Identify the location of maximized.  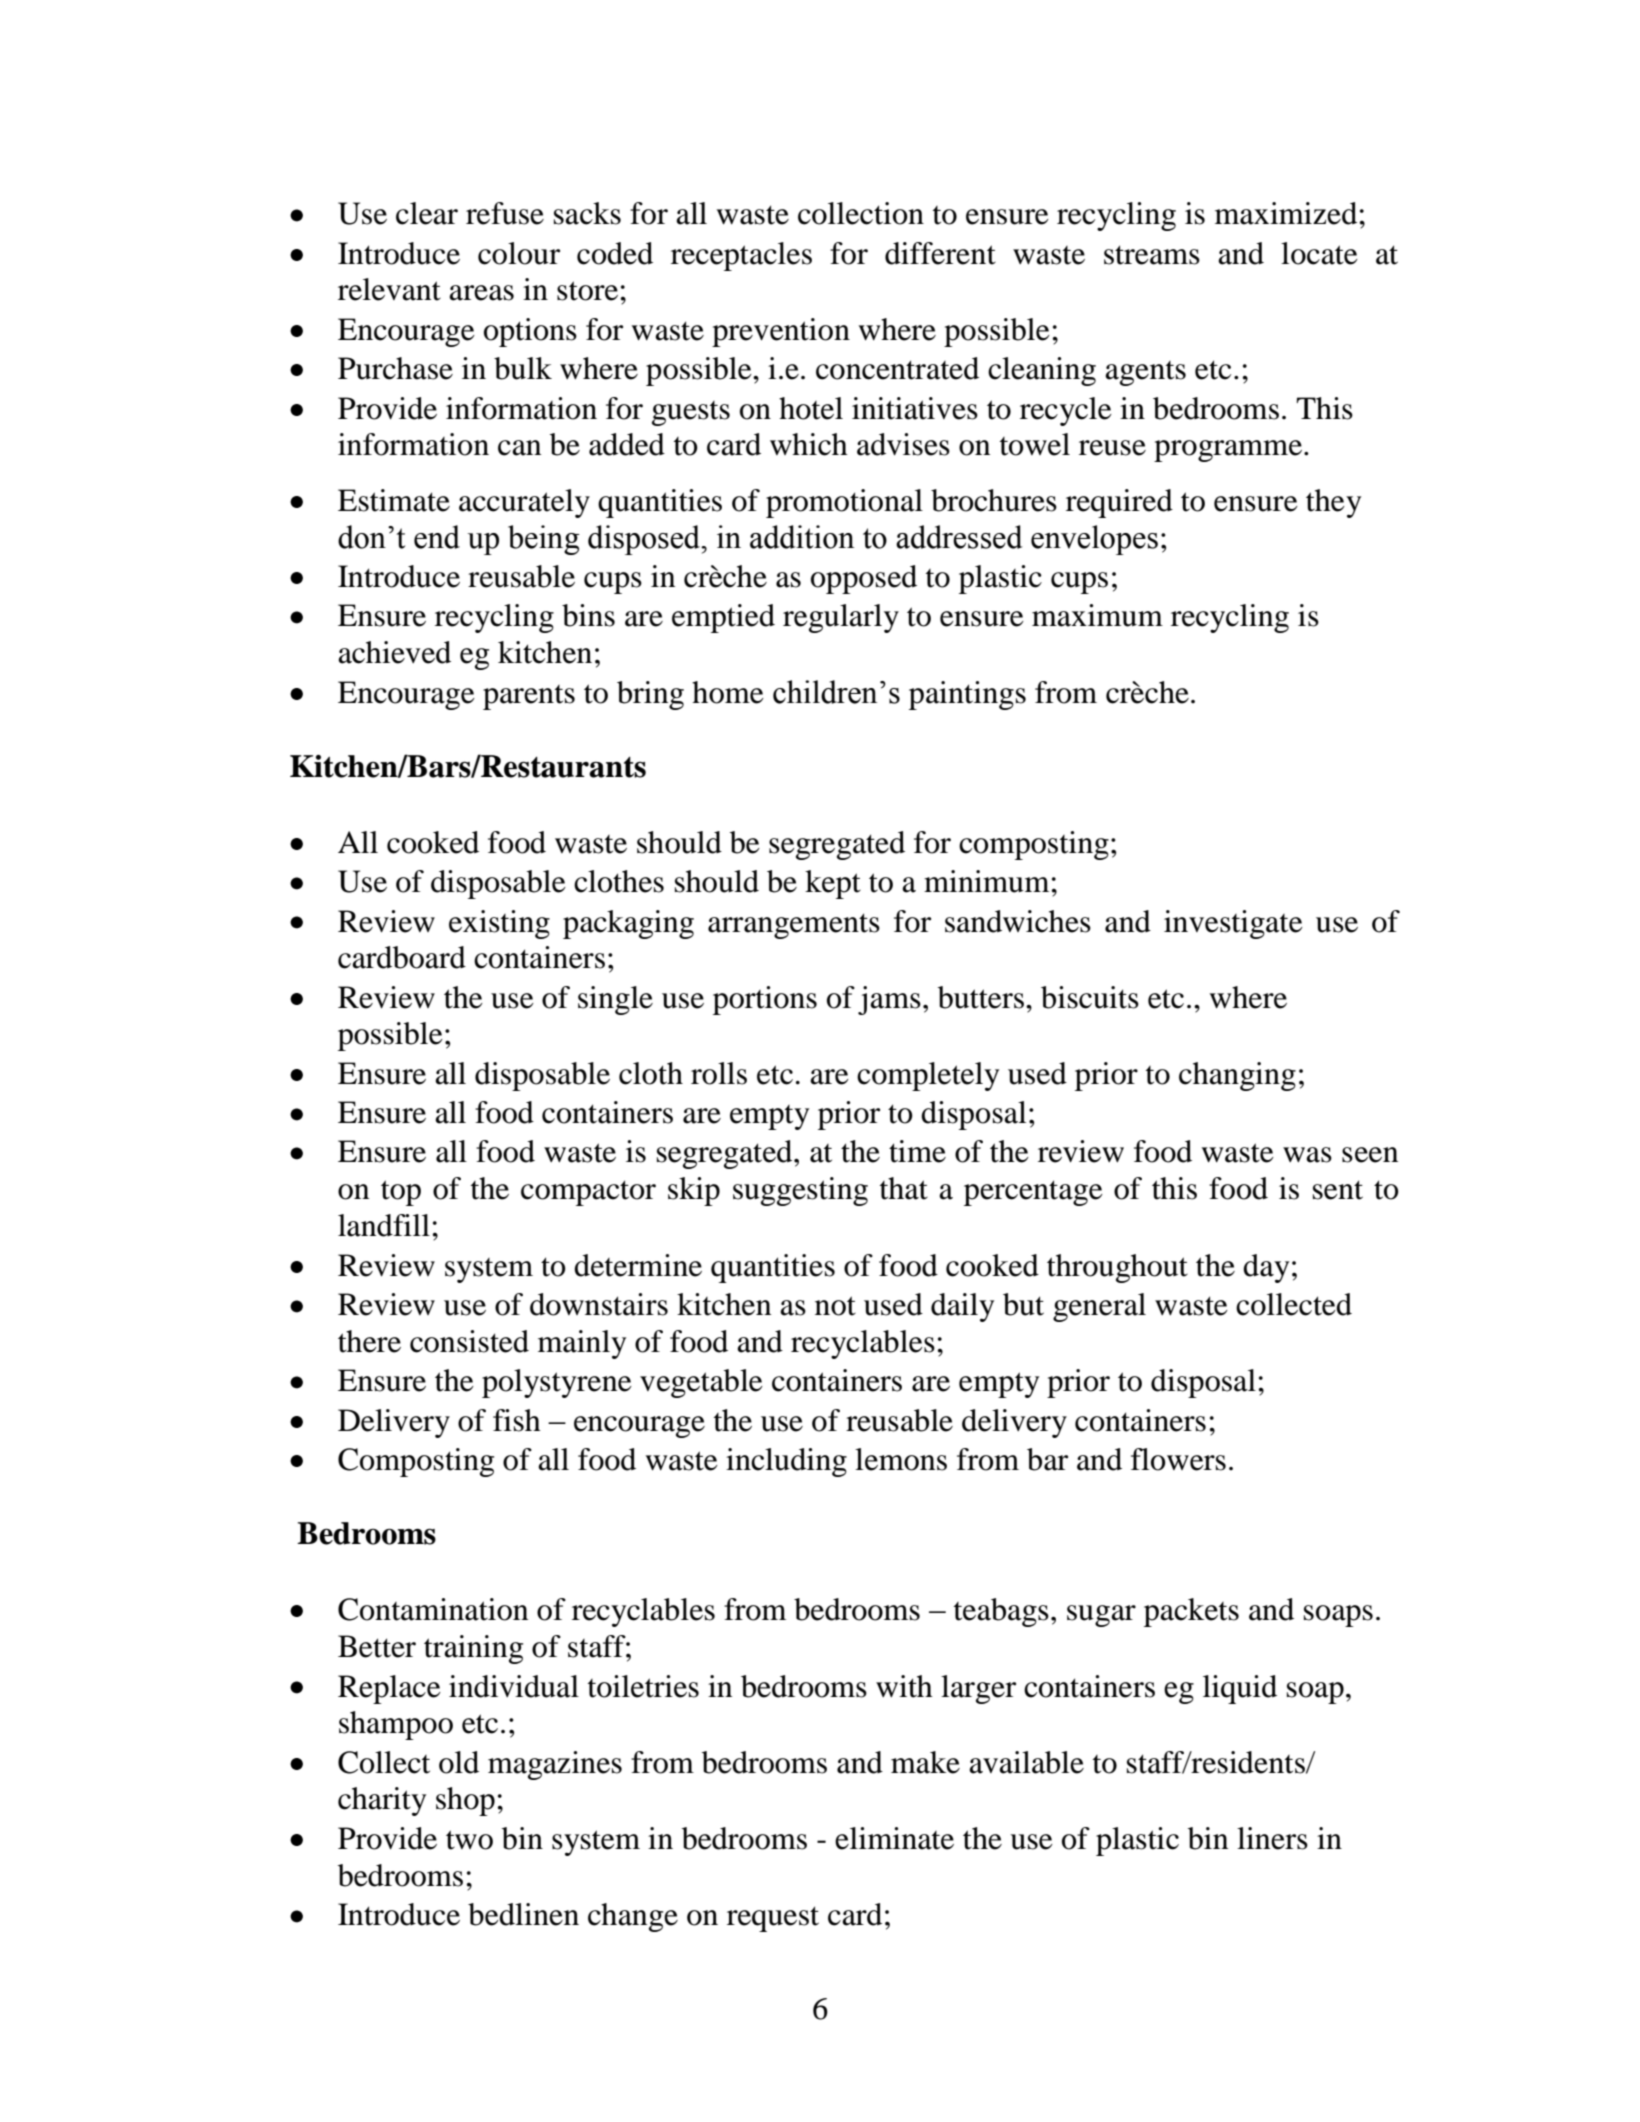
(1286, 213).
